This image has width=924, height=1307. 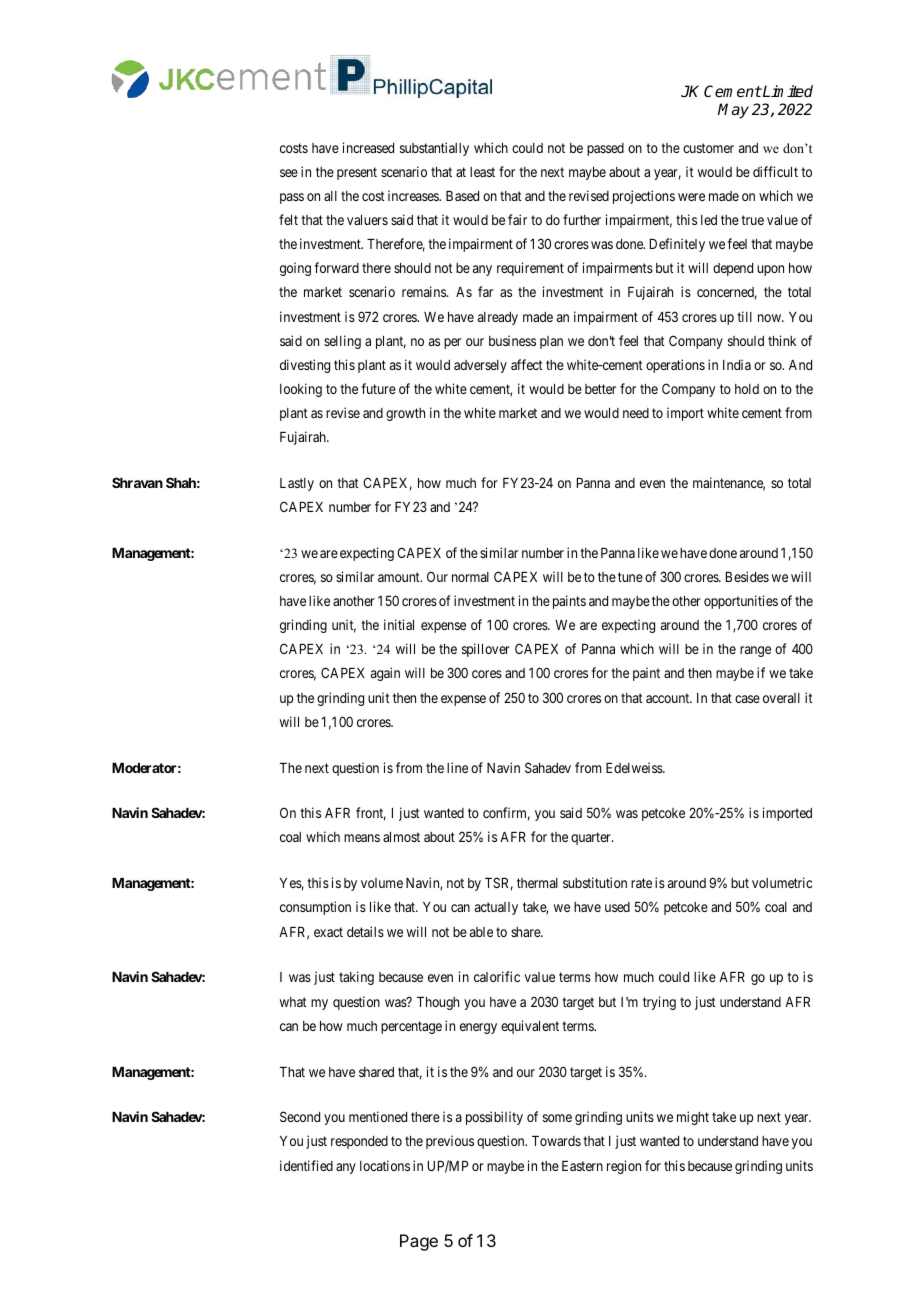 What do you see at coordinates (480, 366) in the image?
I see `adversely` at bounding box center [480, 366].
